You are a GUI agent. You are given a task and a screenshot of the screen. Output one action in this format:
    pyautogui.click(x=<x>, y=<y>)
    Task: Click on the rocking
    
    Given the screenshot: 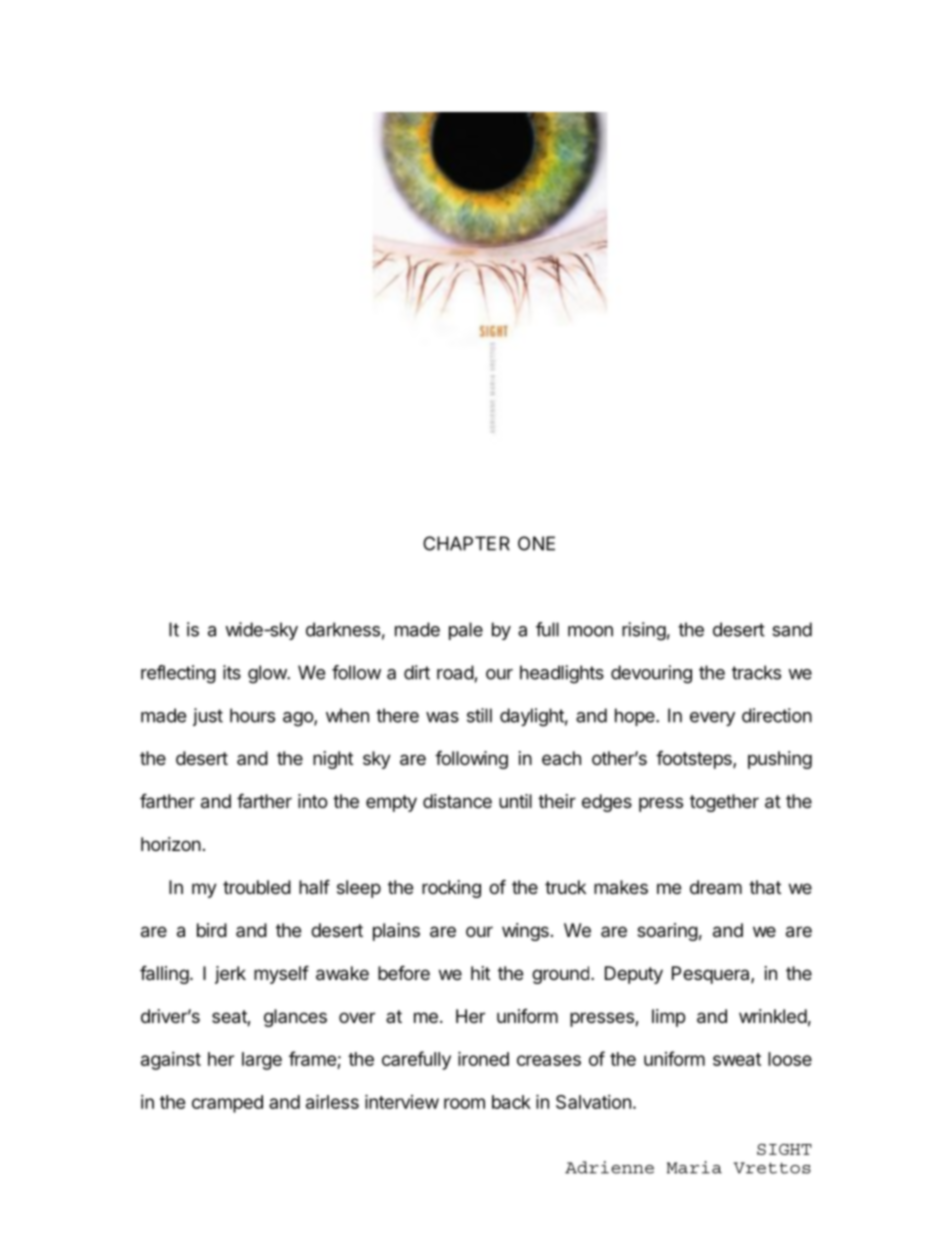 What is the action you would take?
    pyautogui.click(x=451, y=889)
